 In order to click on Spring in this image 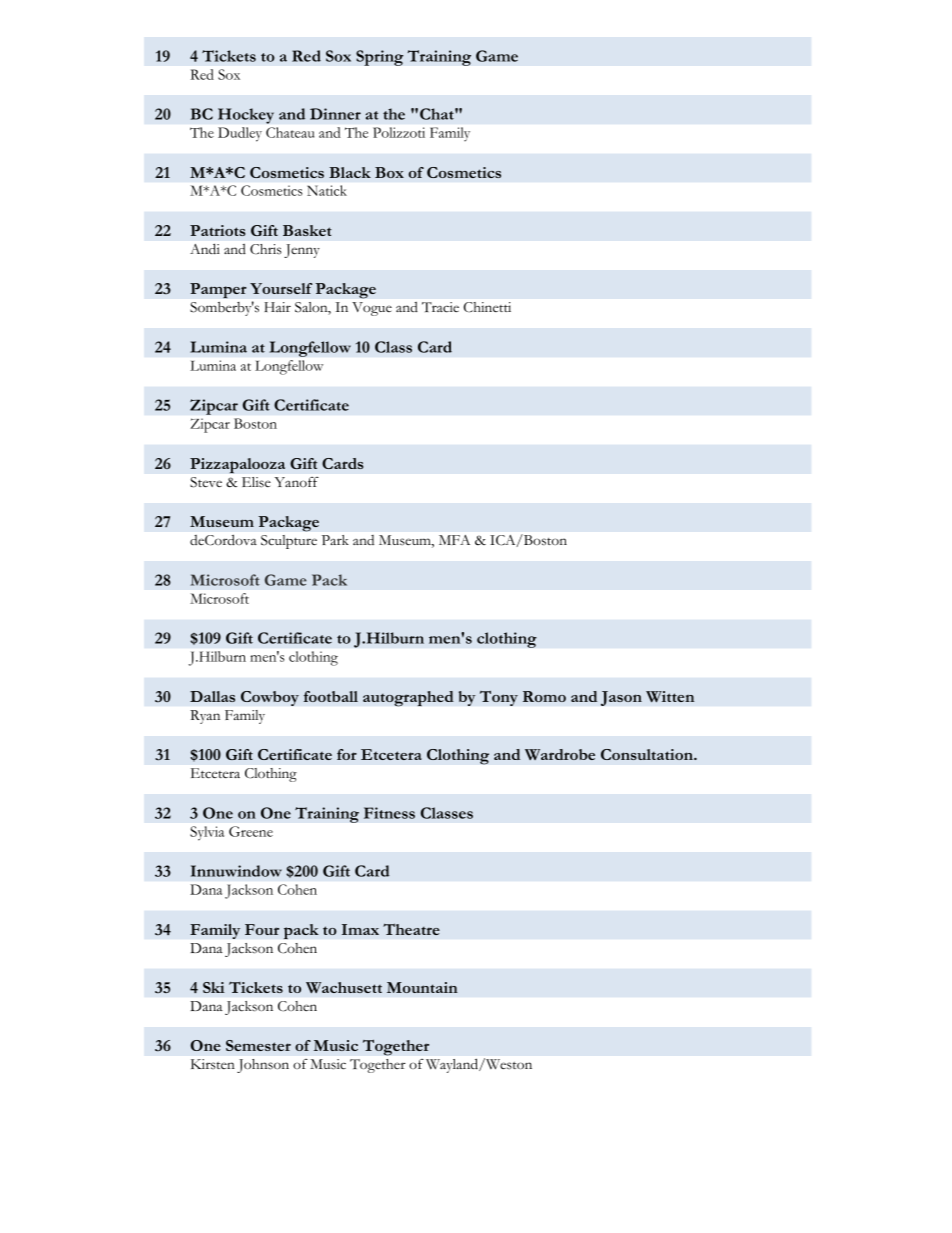, I will do `click(380, 58)`.
